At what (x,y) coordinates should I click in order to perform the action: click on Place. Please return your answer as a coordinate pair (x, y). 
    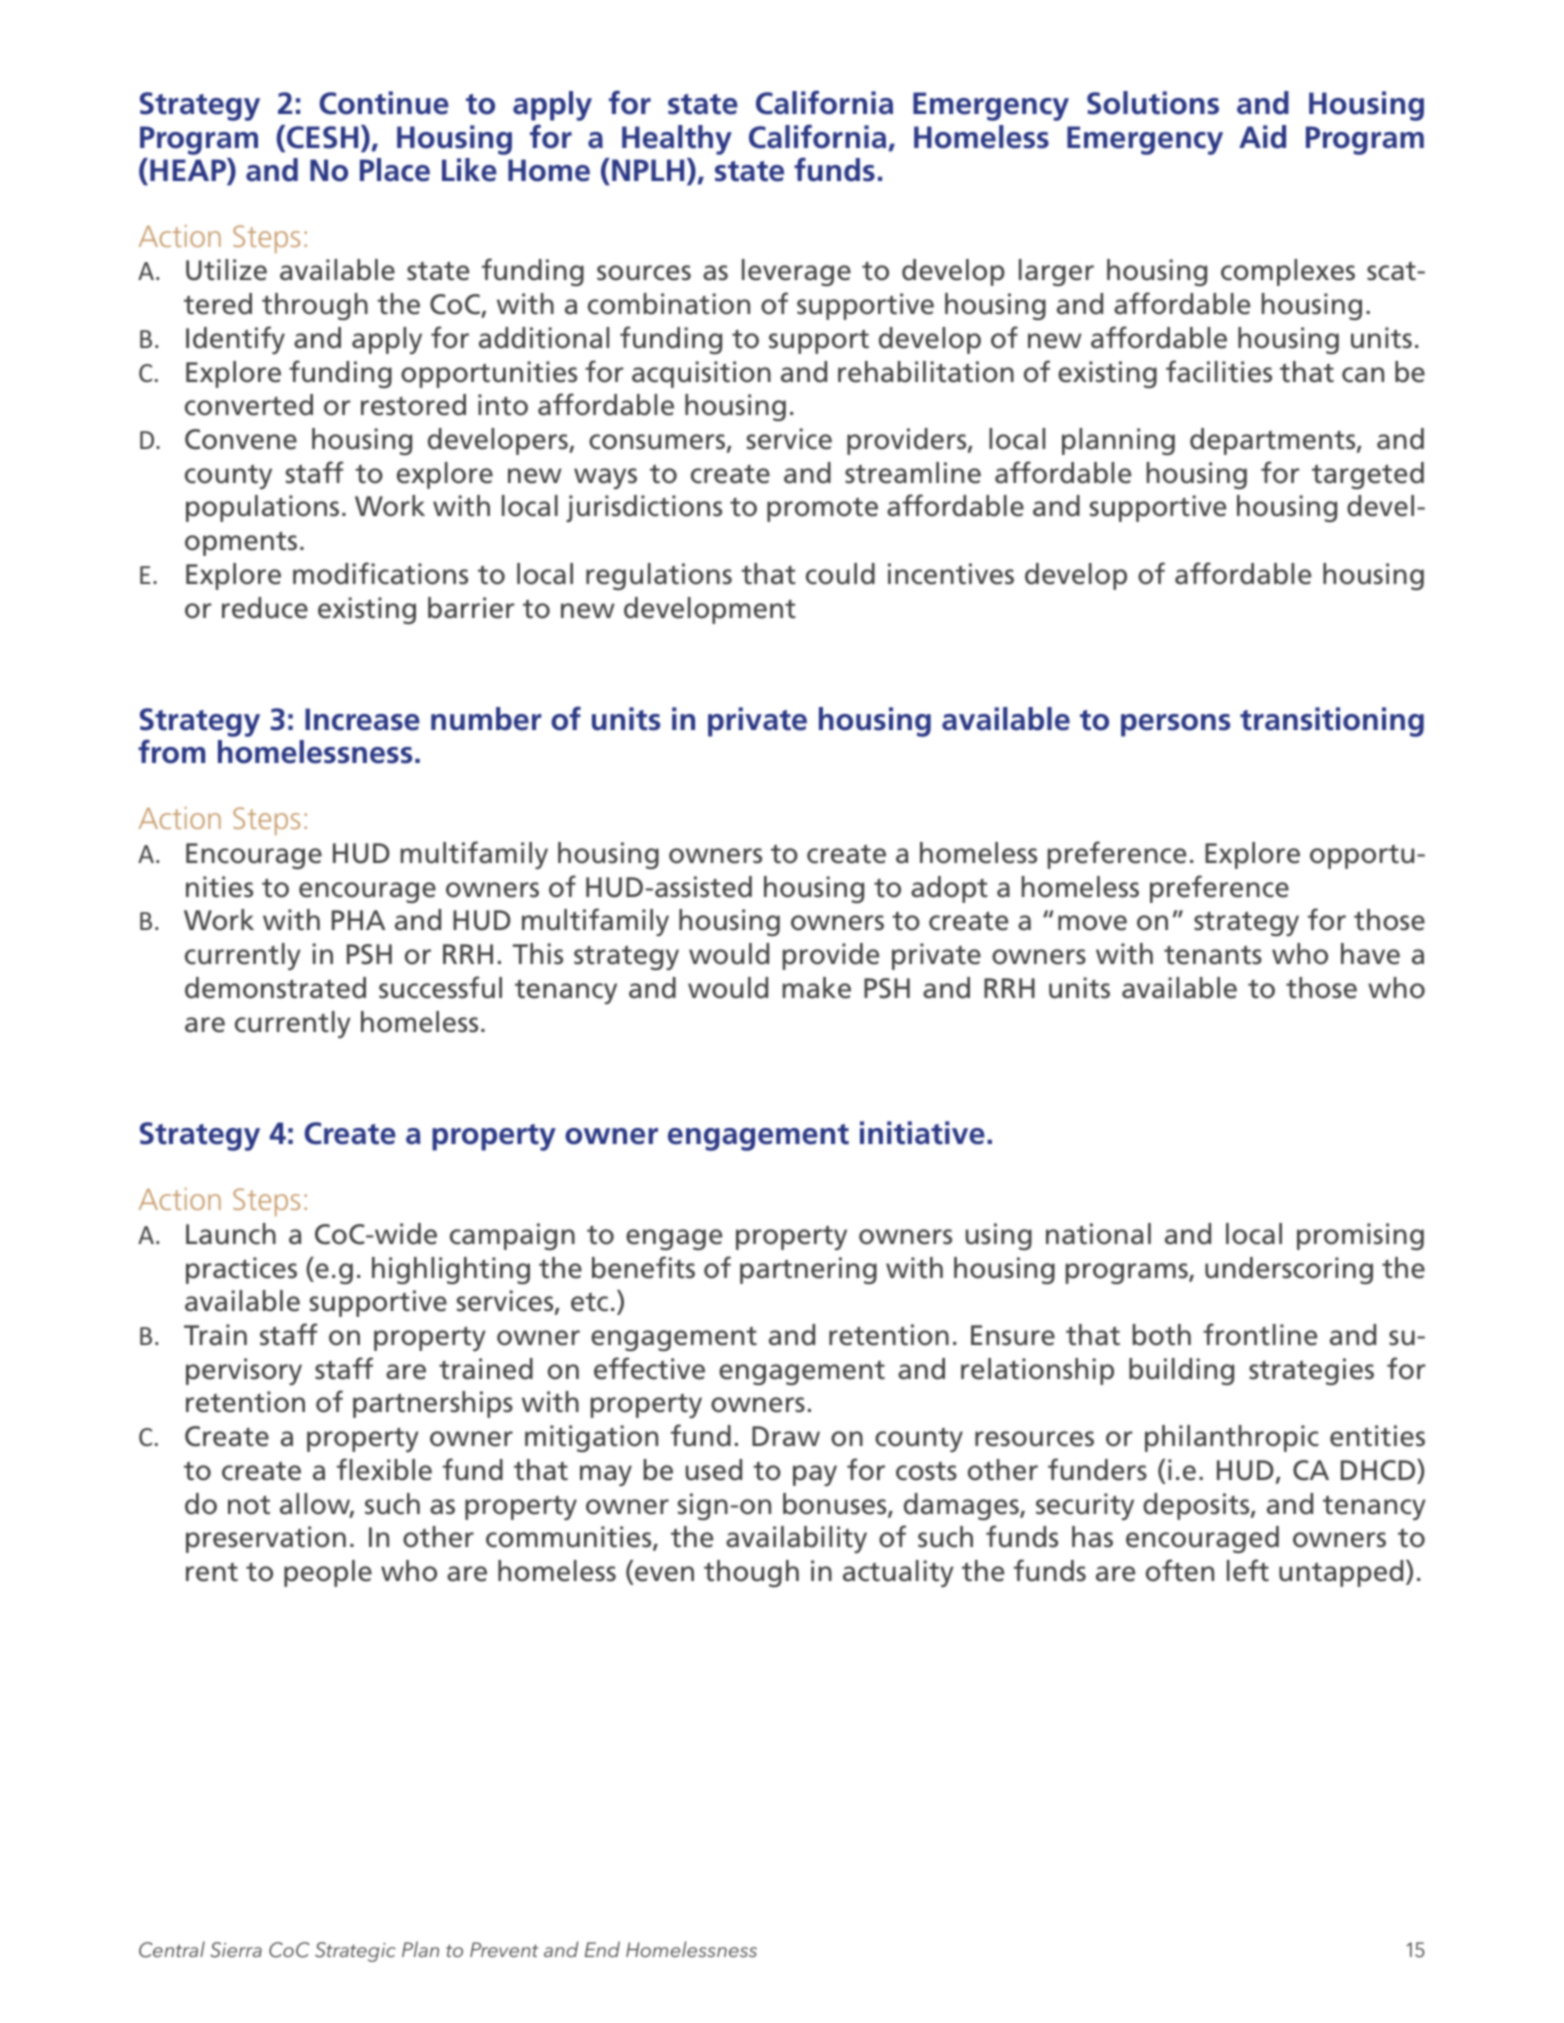
    Looking at the image, I should click on (395, 170).
